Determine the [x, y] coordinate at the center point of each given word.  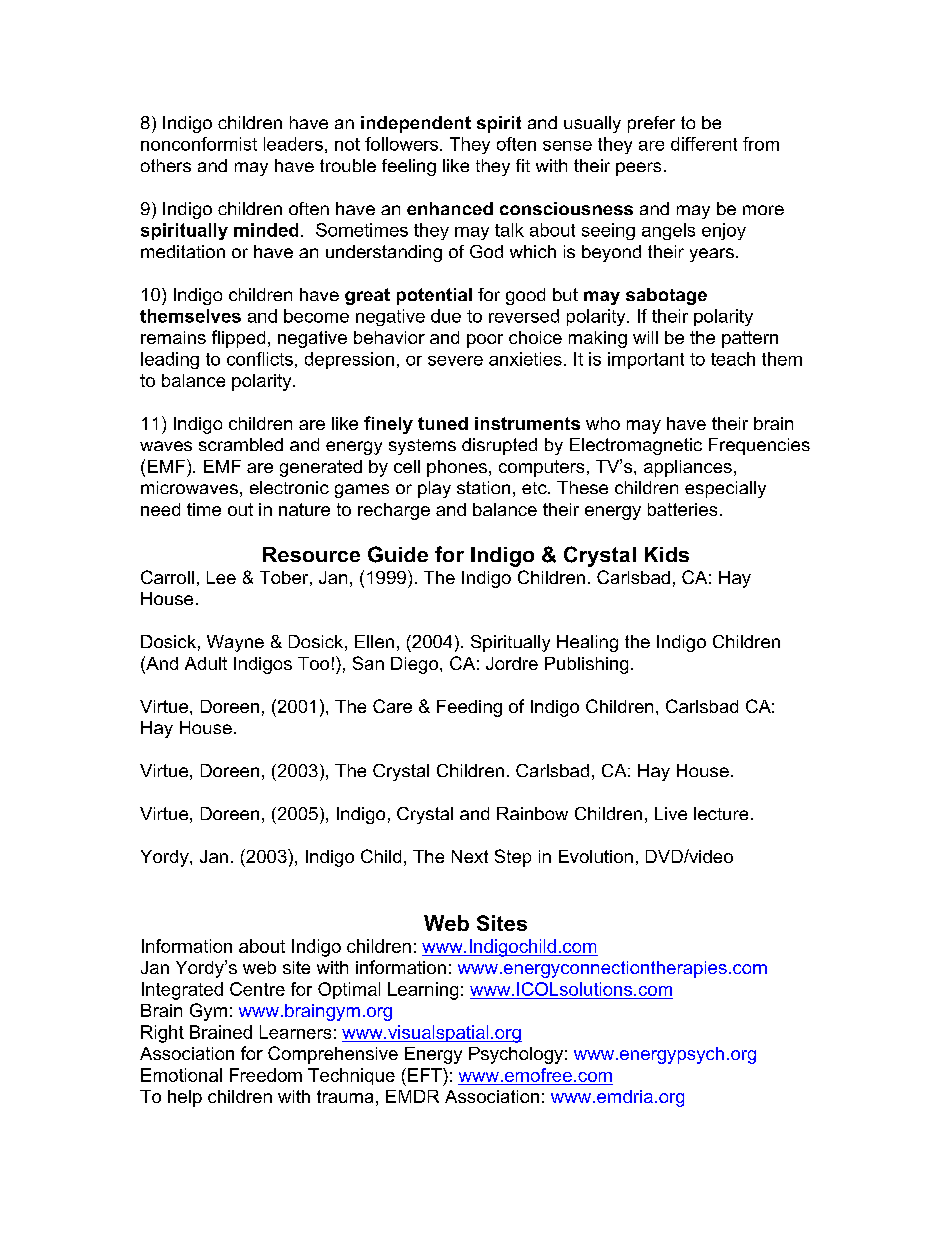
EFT [426, 1075]
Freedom [266, 1075]
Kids [667, 554]
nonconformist [199, 144]
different [704, 144]
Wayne [235, 643]
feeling [409, 167]
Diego [416, 665]
